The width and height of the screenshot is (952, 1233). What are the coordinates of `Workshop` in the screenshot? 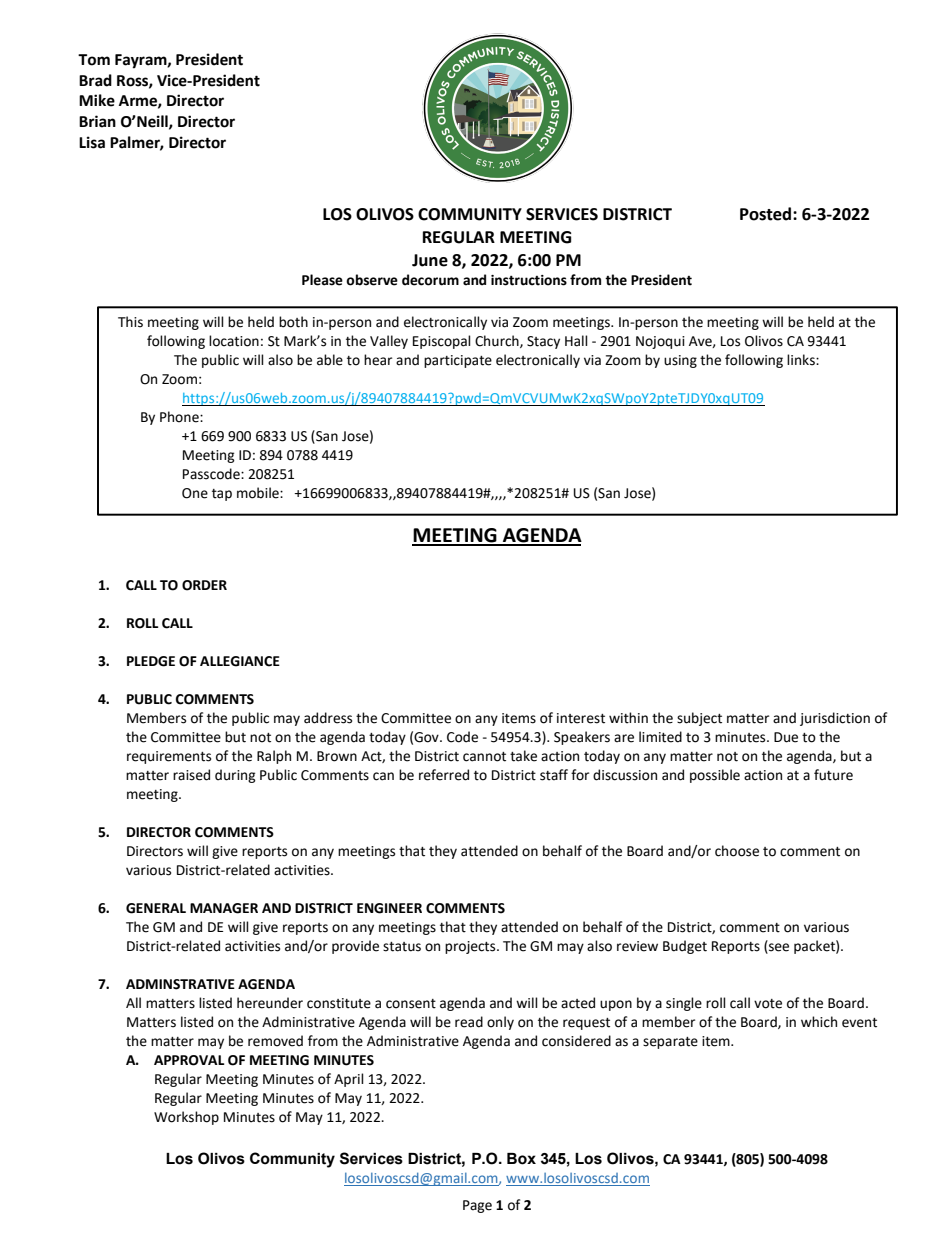 It's located at (186, 1118).
